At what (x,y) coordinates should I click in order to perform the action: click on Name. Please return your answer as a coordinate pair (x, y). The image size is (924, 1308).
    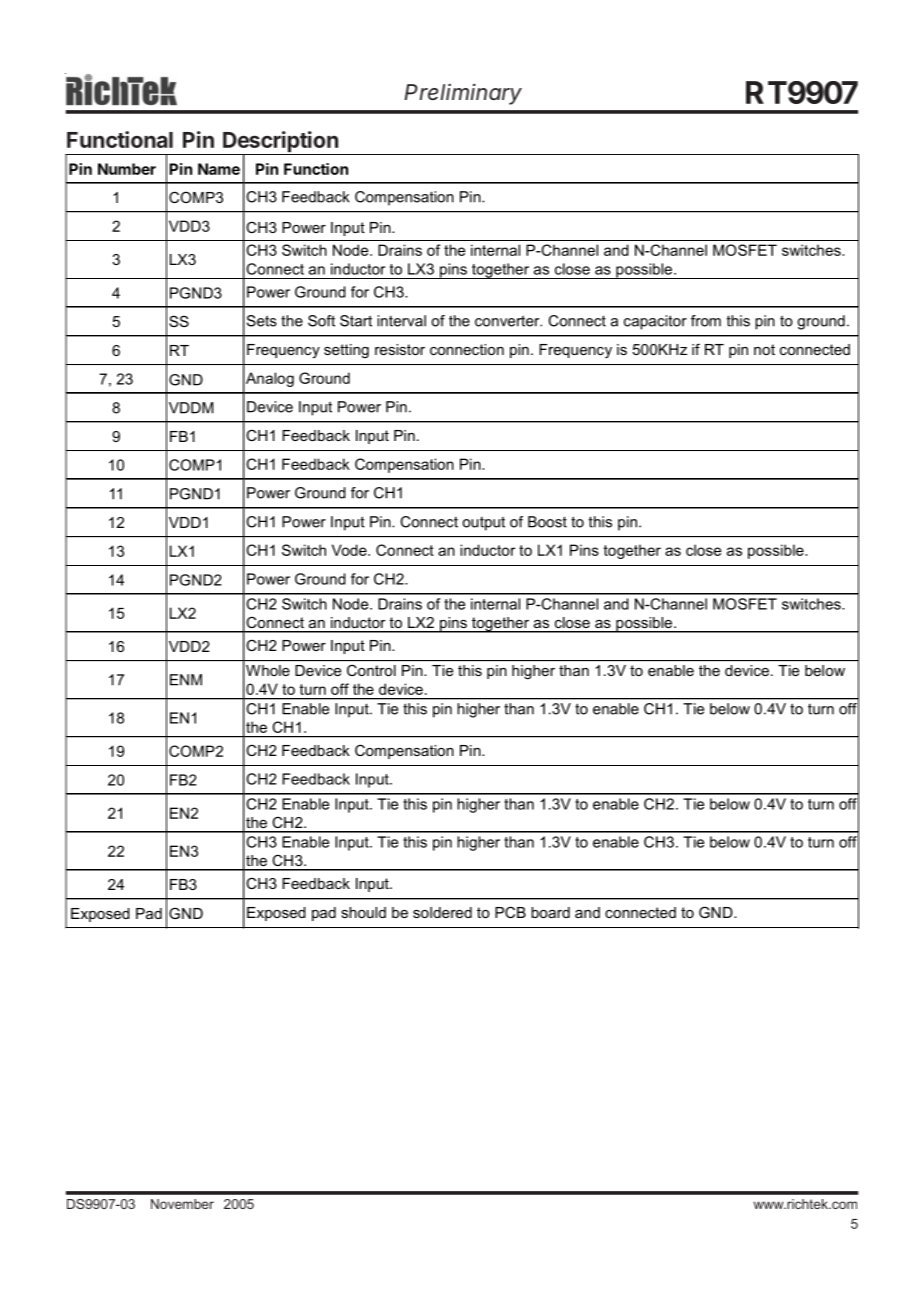
    Looking at the image, I should click on (219, 169).
